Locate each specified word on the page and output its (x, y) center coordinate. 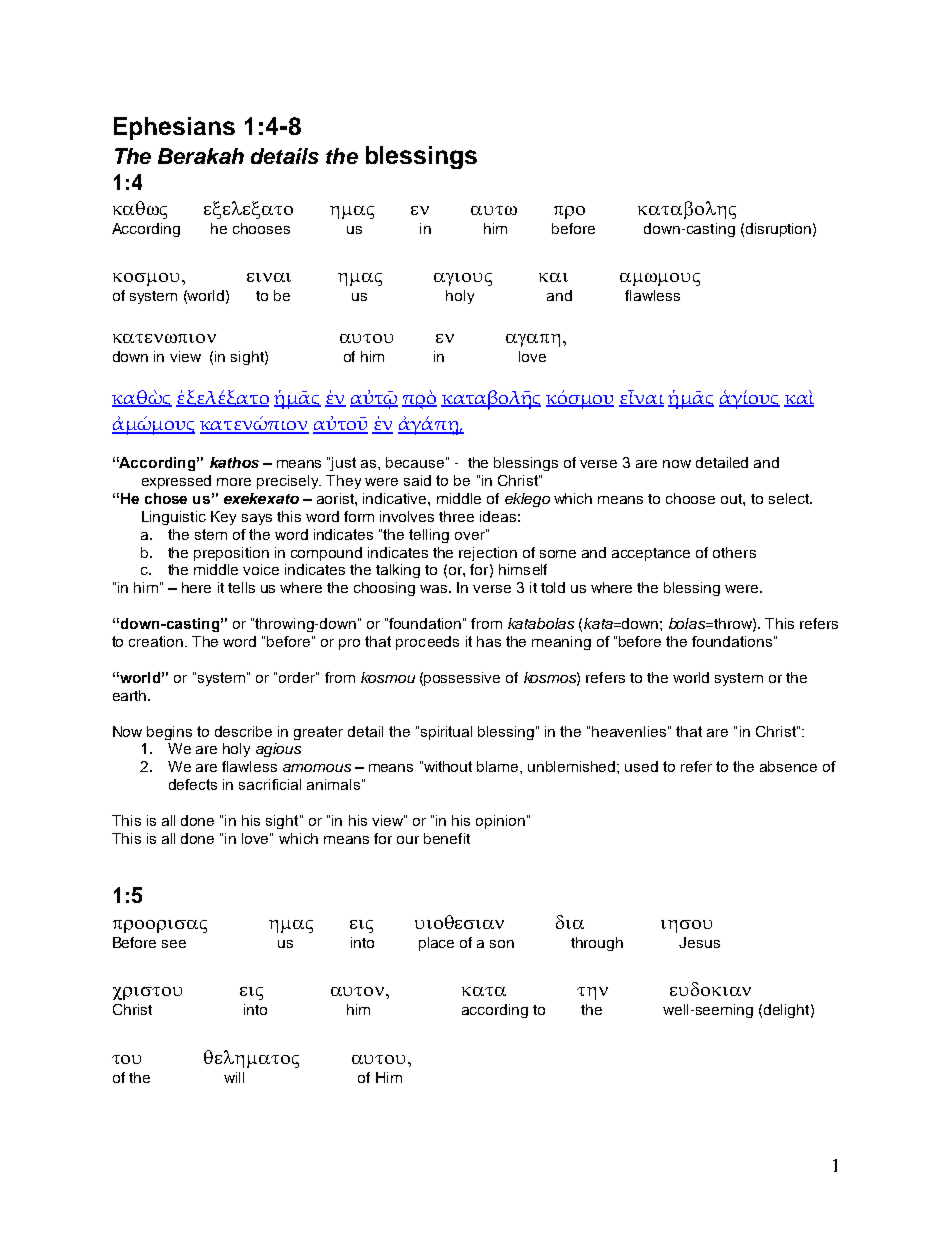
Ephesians (174, 128)
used (641, 766)
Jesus (699, 942)
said (417, 480)
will (234, 1077)
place (436, 944)
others (734, 552)
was (435, 589)
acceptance (651, 554)
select (790, 498)
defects (193, 784)
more (234, 482)
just (342, 464)
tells (241, 587)
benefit (447, 838)
